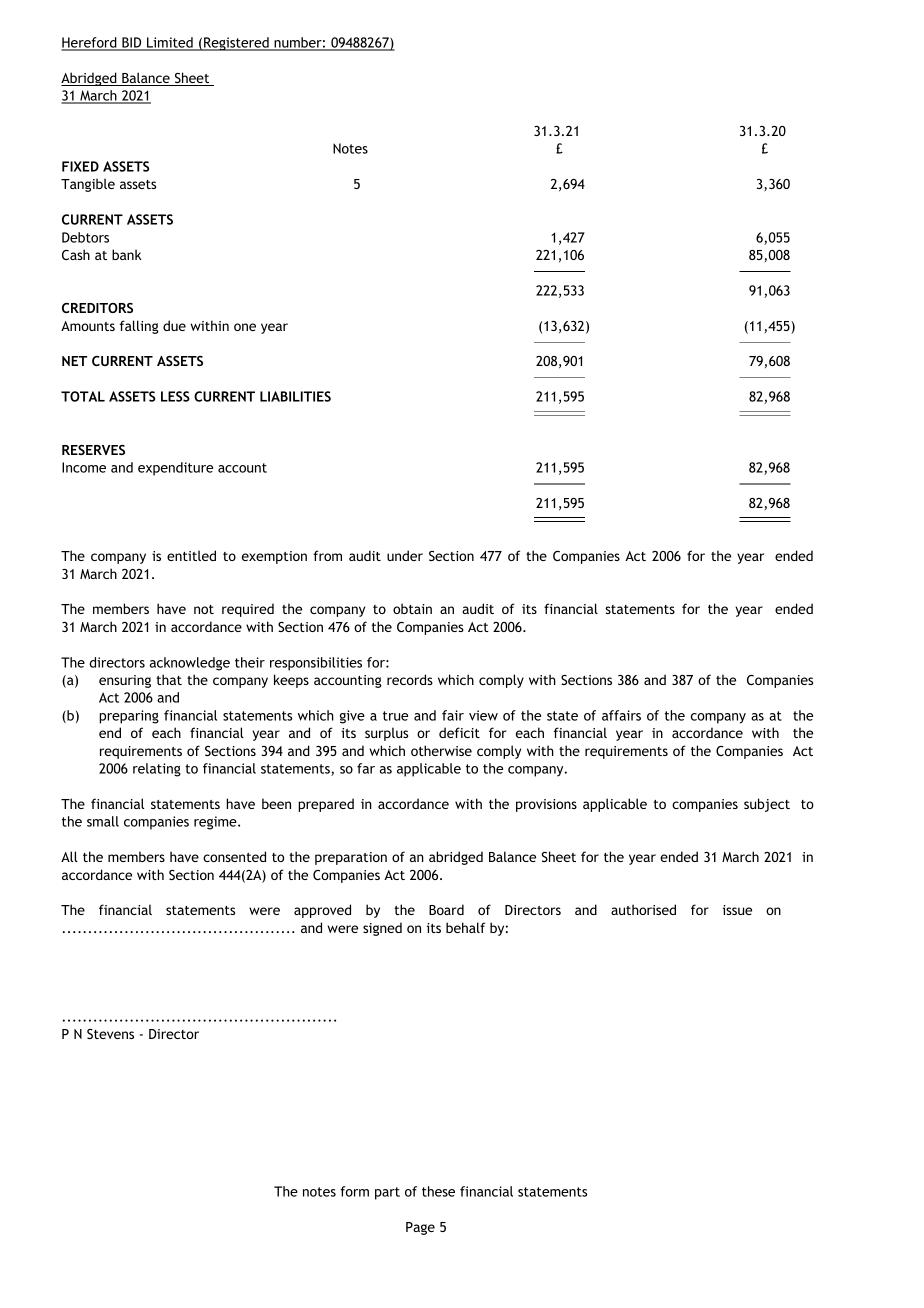  What do you see at coordinates (351, 858) in the document?
I see `preparation` at bounding box center [351, 858].
